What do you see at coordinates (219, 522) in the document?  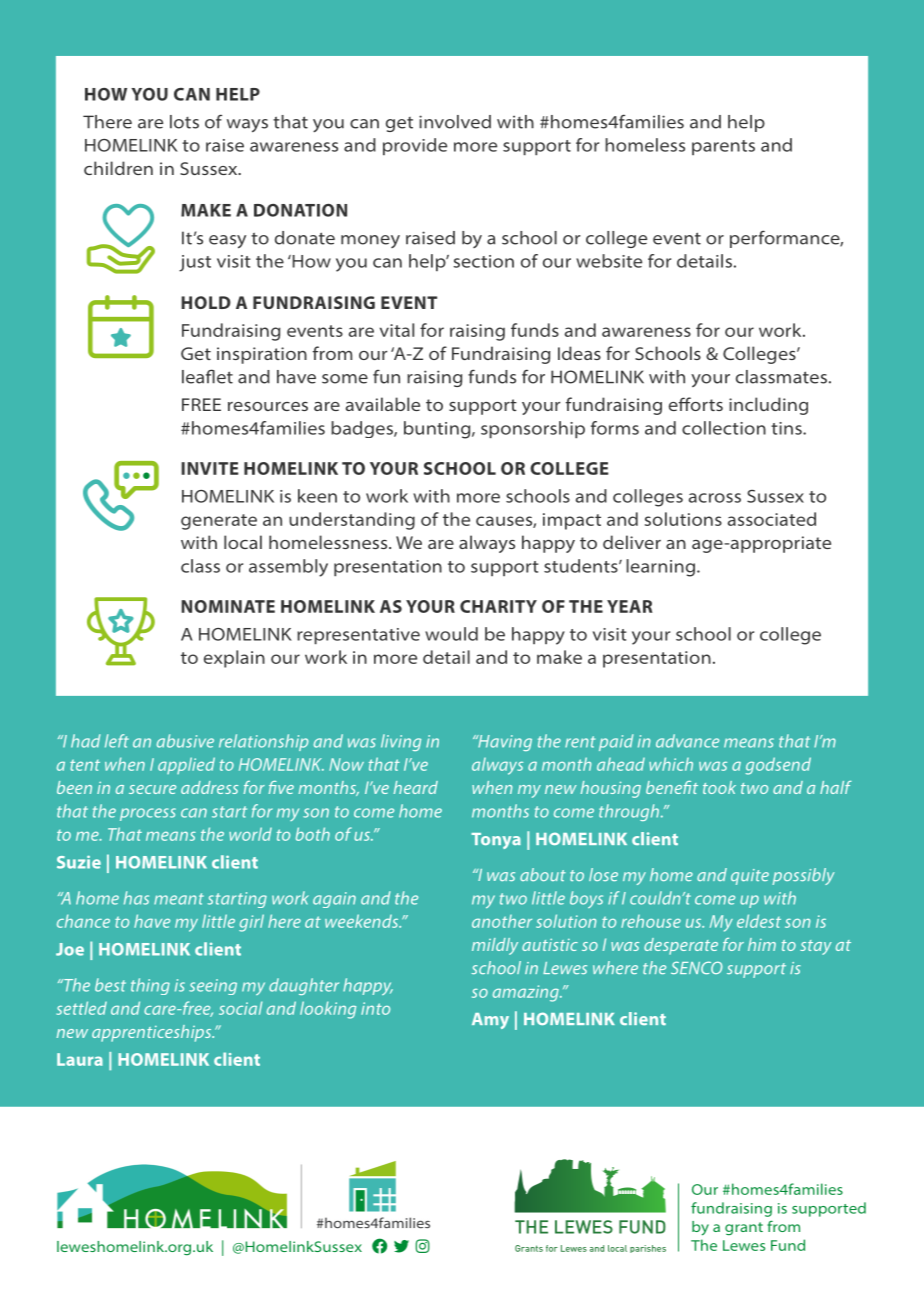 I see `generate` at bounding box center [219, 522].
